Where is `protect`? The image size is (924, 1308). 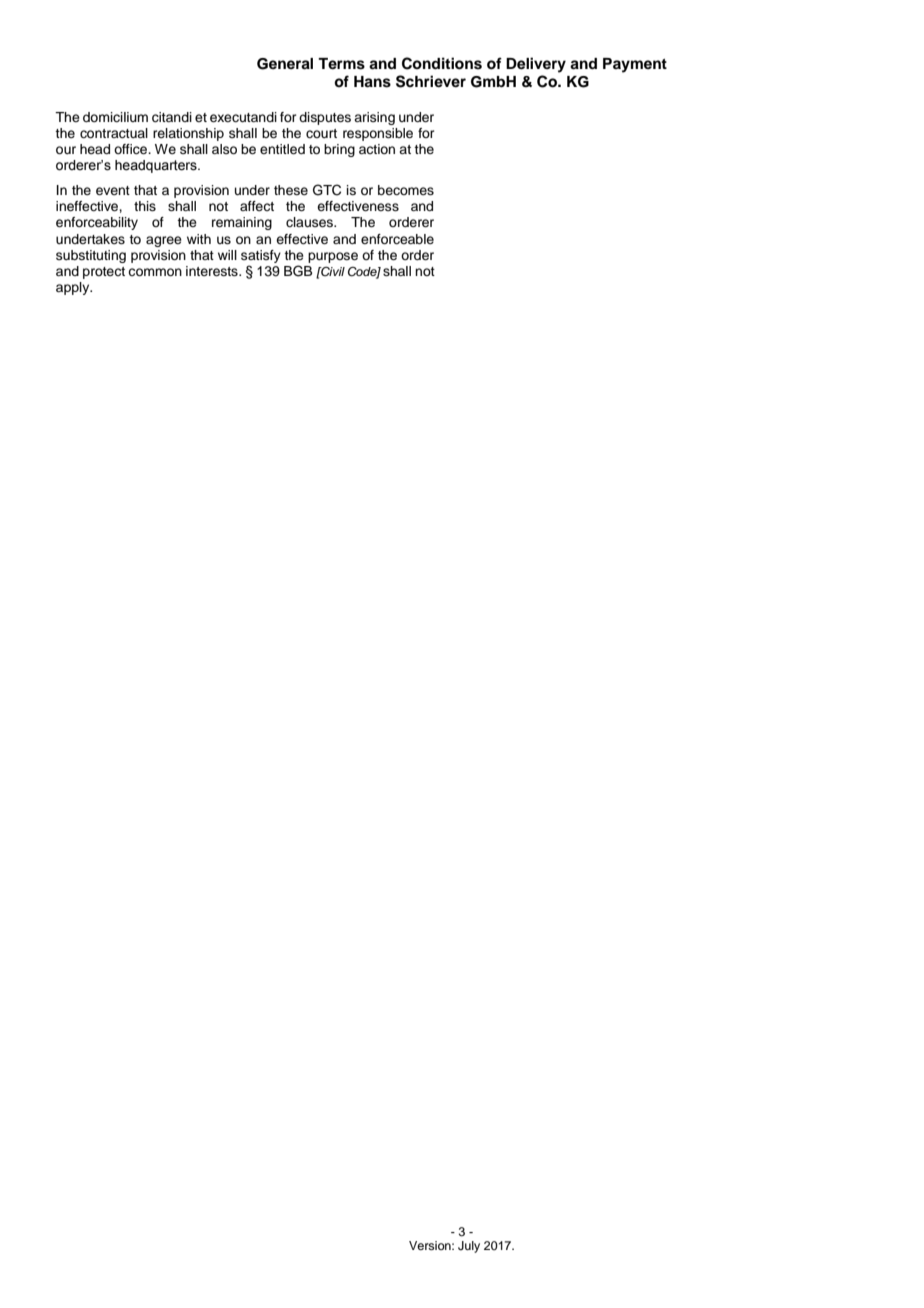
protect is located at coordinates (104, 273).
